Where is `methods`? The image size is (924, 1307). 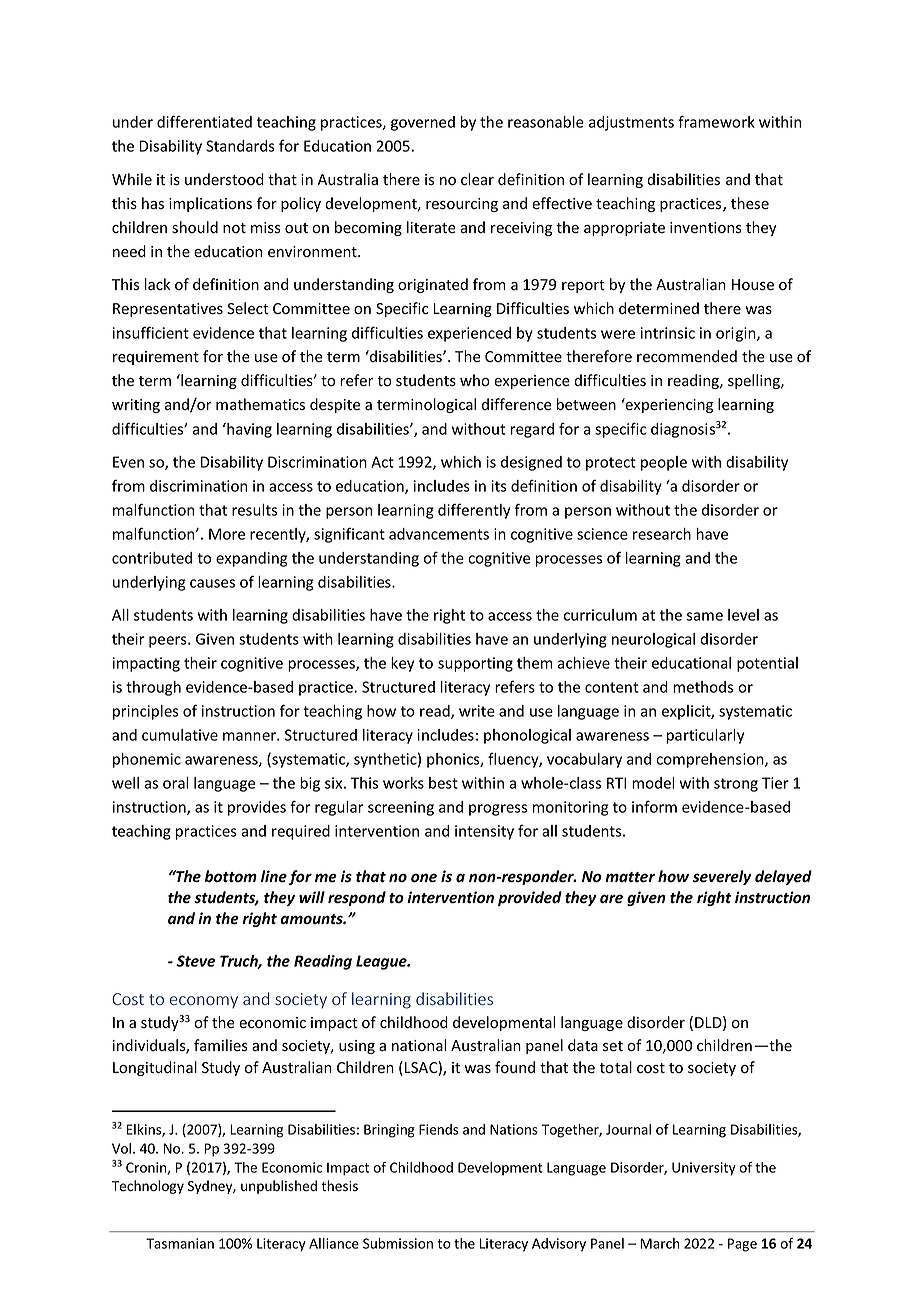 methods is located at coordinates (703, 687).
